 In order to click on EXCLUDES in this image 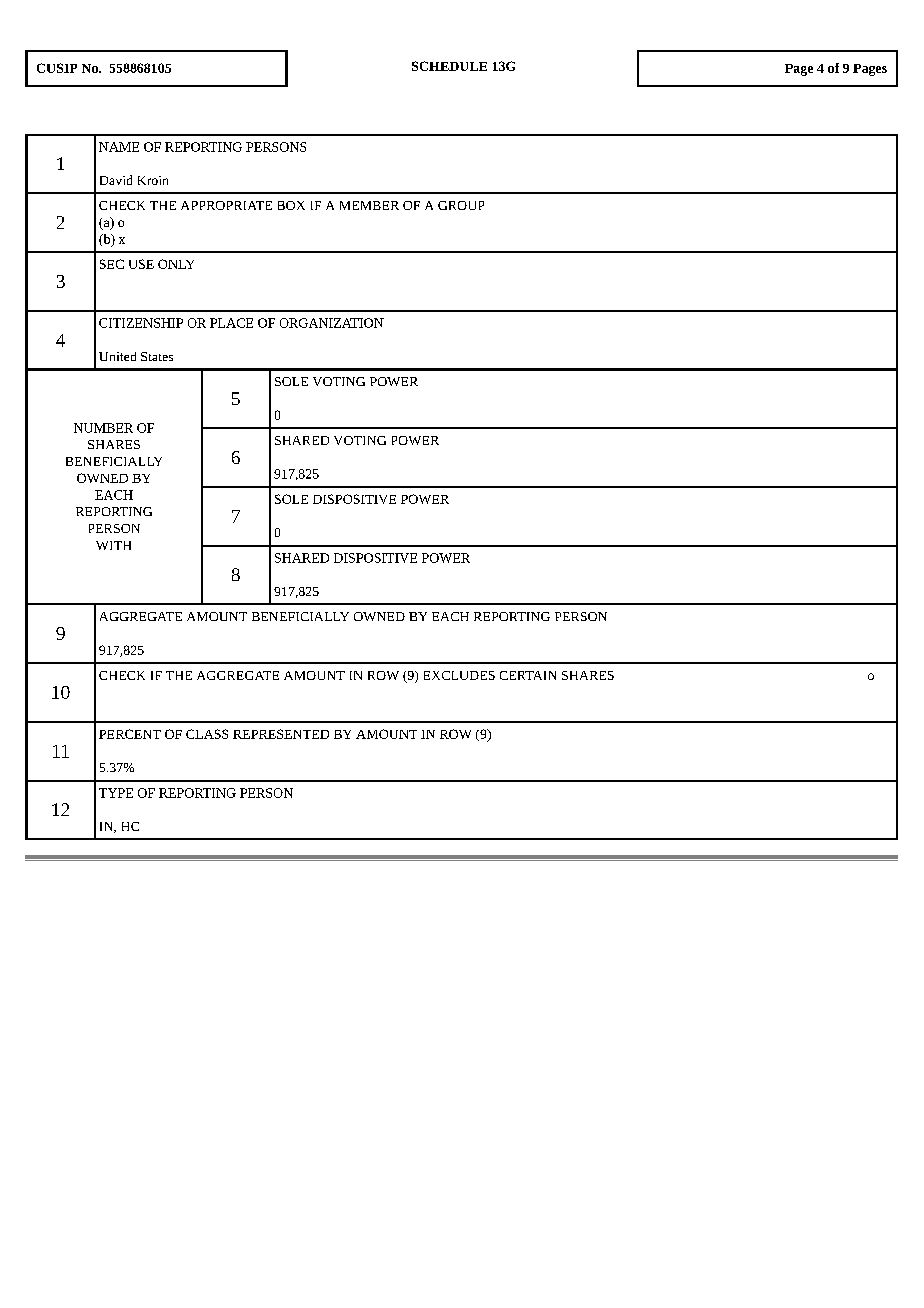, I will do `click(459, 675)`.
